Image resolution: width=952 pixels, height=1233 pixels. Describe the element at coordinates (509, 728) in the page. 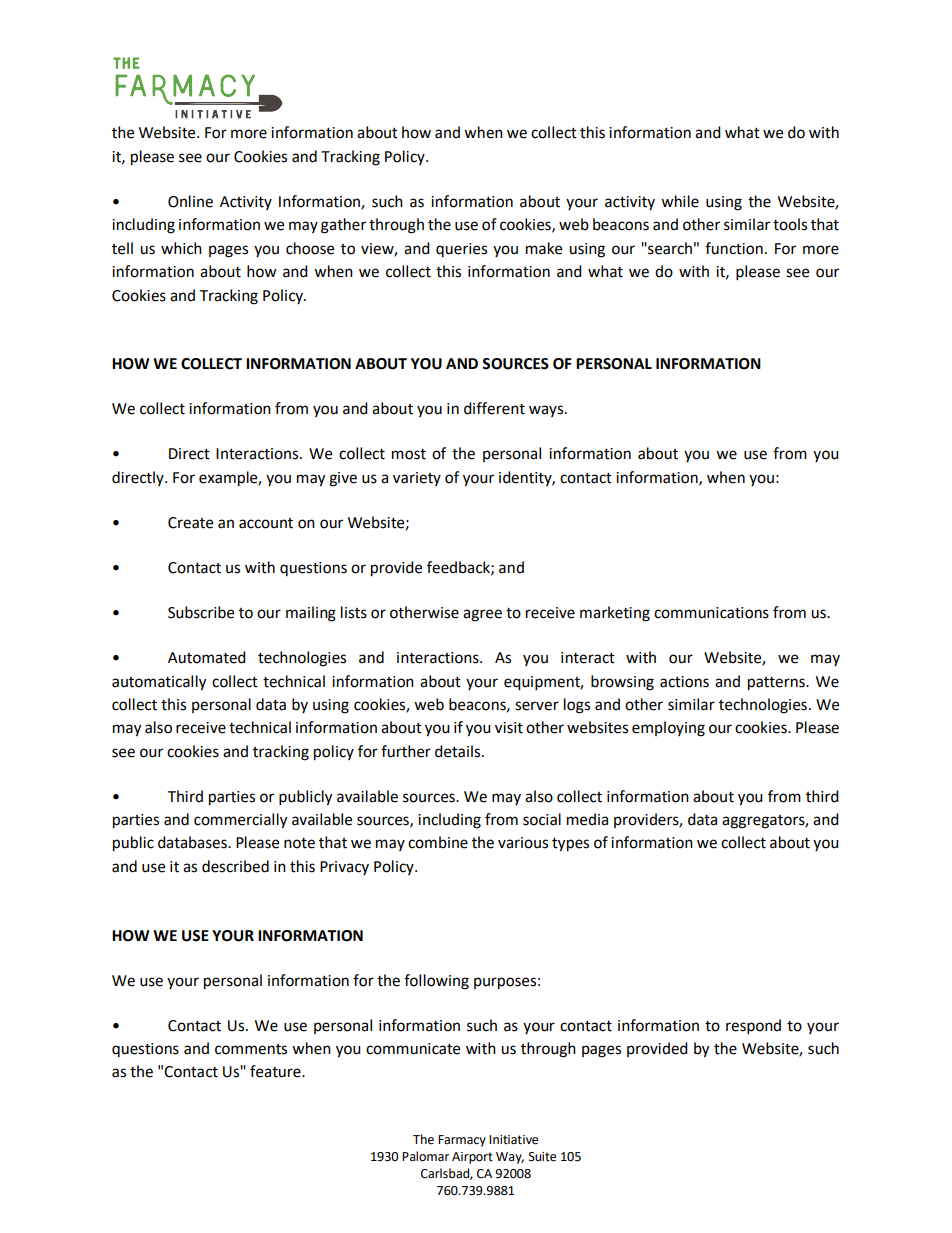

I see `visit` at that location.
